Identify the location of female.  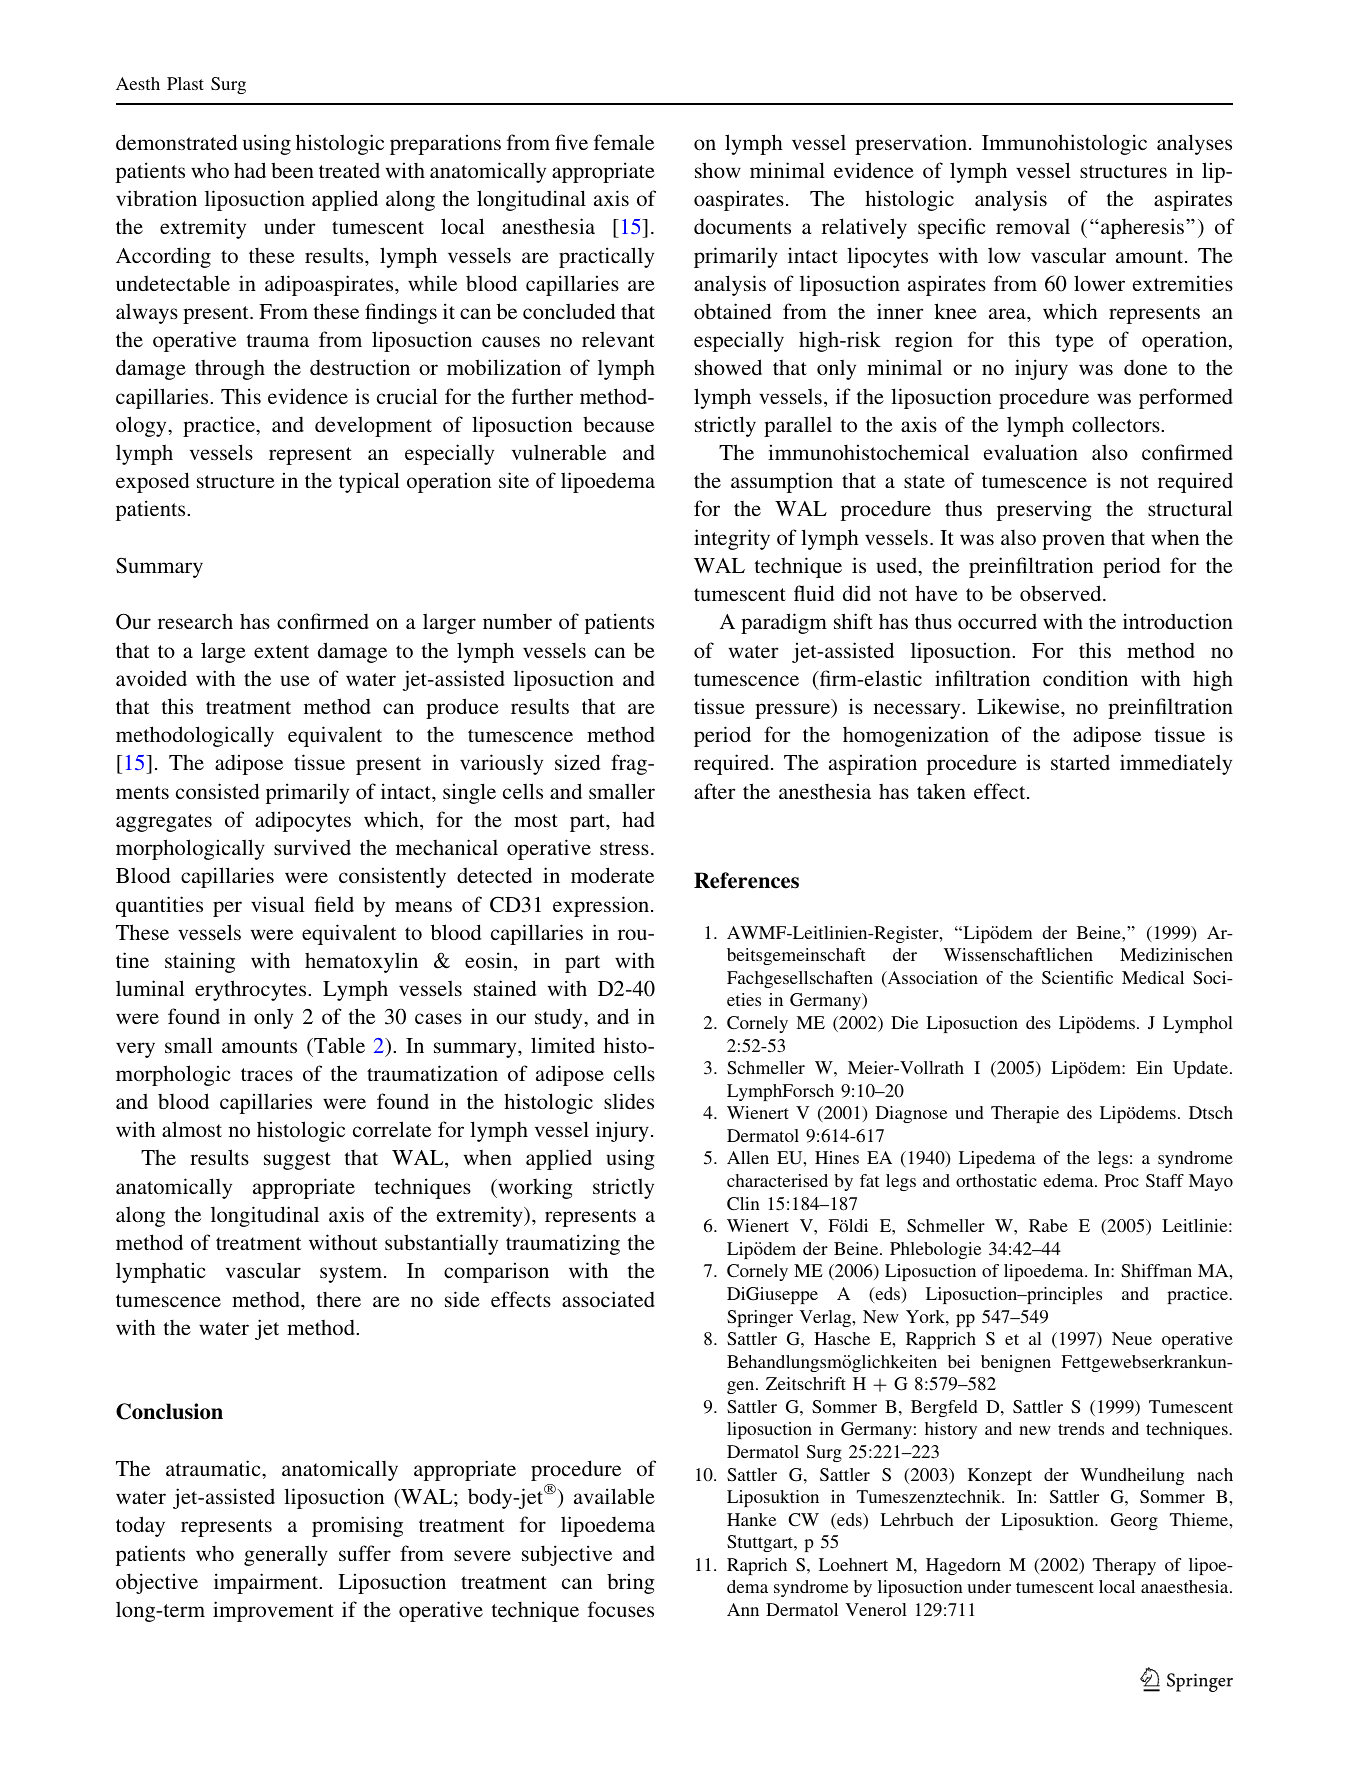
(624, 142).
